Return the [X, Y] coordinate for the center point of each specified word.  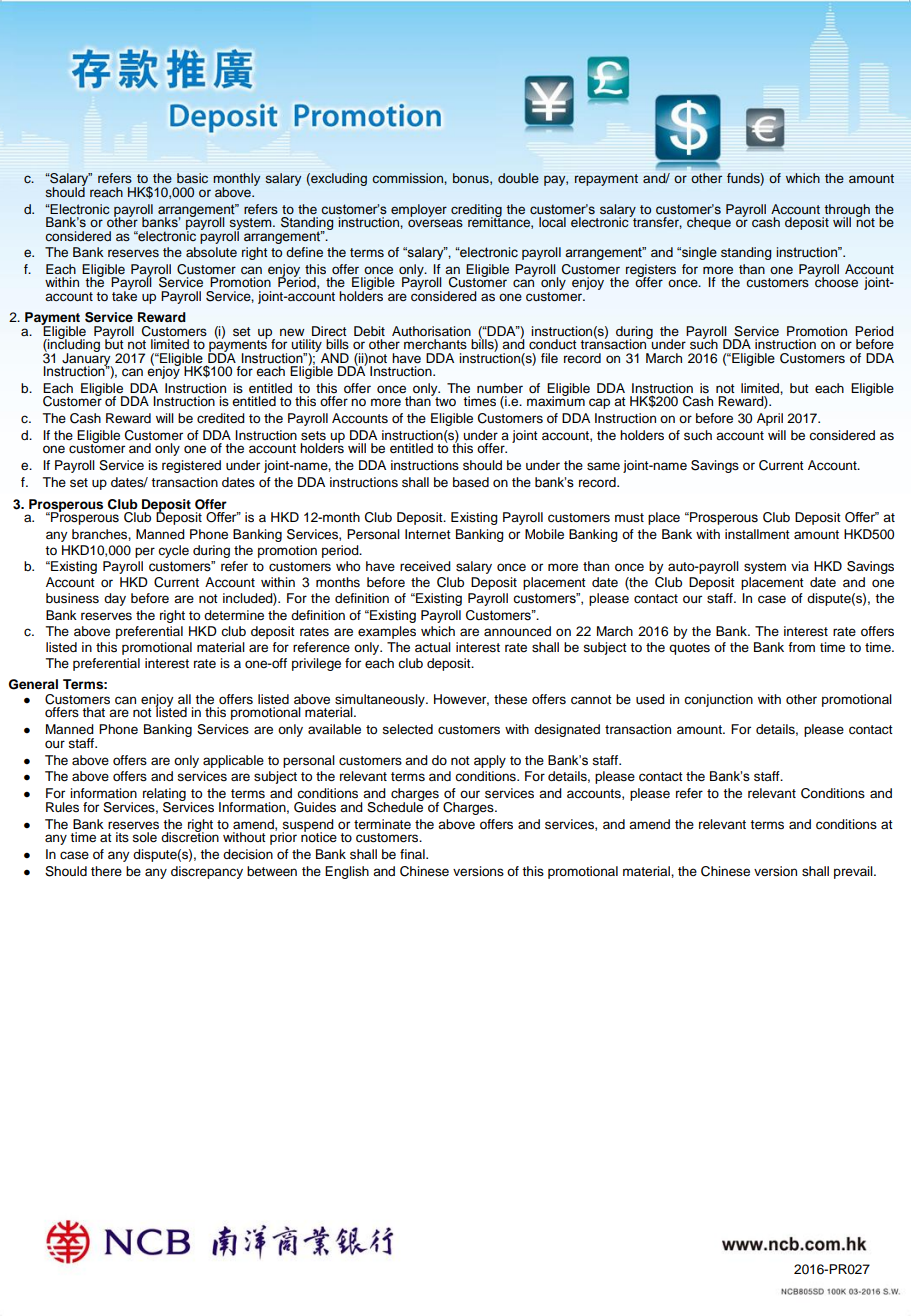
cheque [709, 223]
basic [192, 178]
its [122, 837]
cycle [173, 551]
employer [419, 210]
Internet [428, 534]
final [413, 854]
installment [757, 534]
